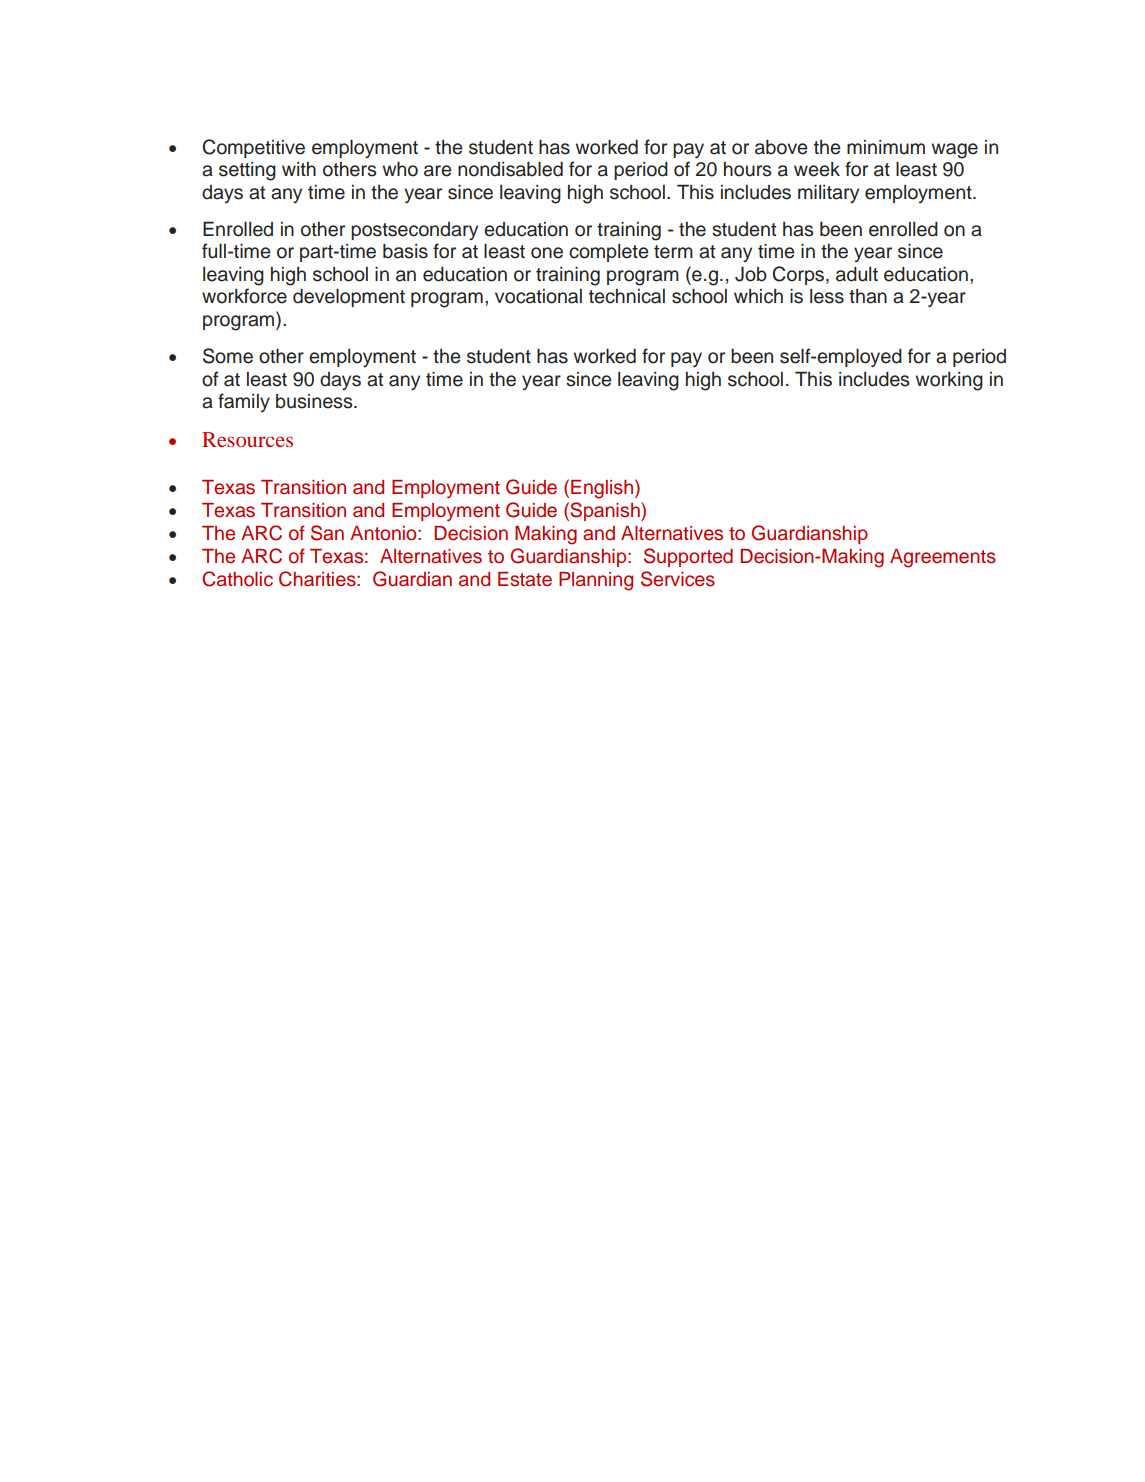 The width and height of the document is (1145, 1482). What do you see at coordinates (247, 439) in the document?
I see `Resources` at bounding box center [247, 439].
